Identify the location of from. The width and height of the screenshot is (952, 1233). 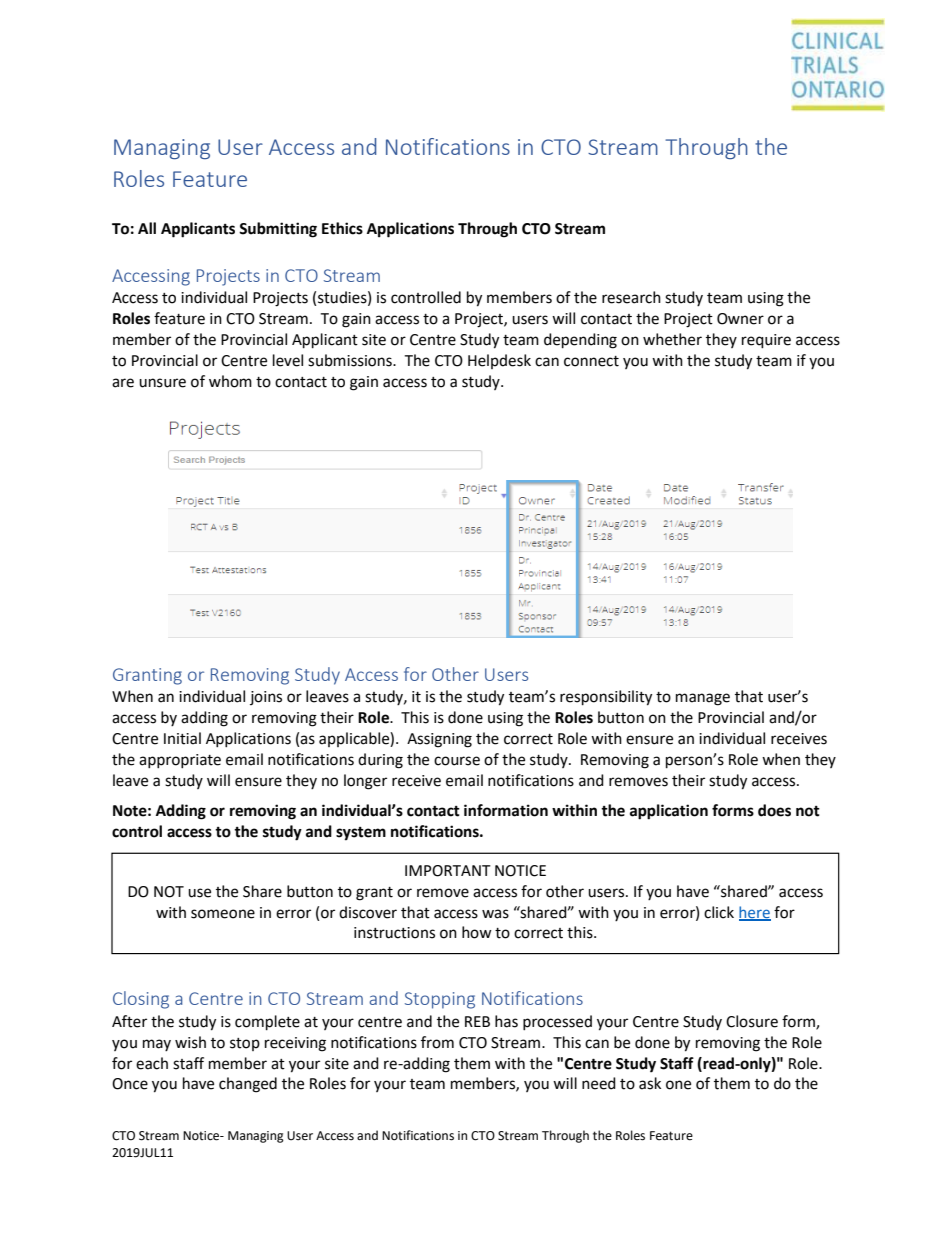
(437, 1042).
